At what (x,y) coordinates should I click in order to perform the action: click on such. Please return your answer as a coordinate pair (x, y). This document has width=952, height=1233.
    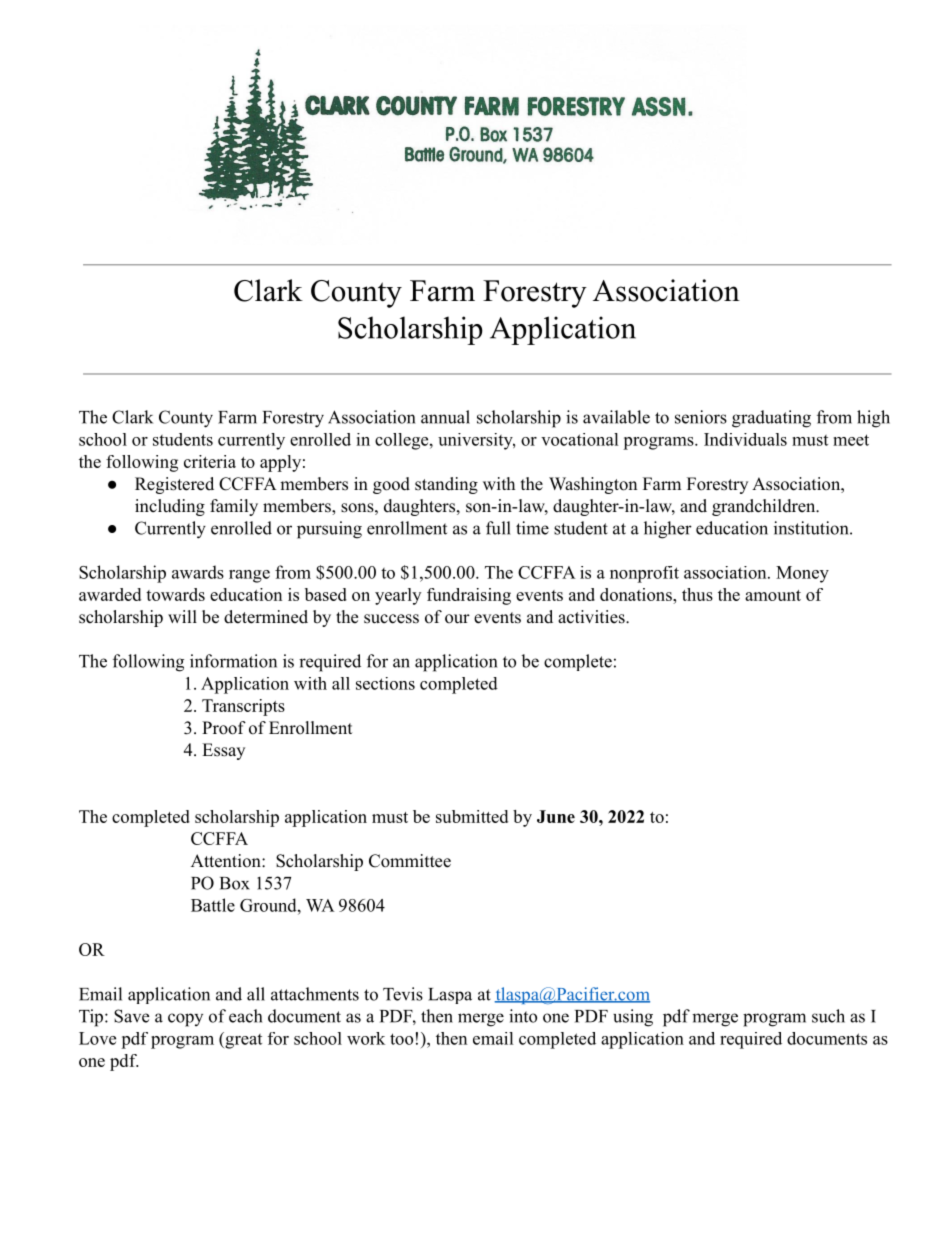
    Looking at the image, I should click on (828, 1016).
